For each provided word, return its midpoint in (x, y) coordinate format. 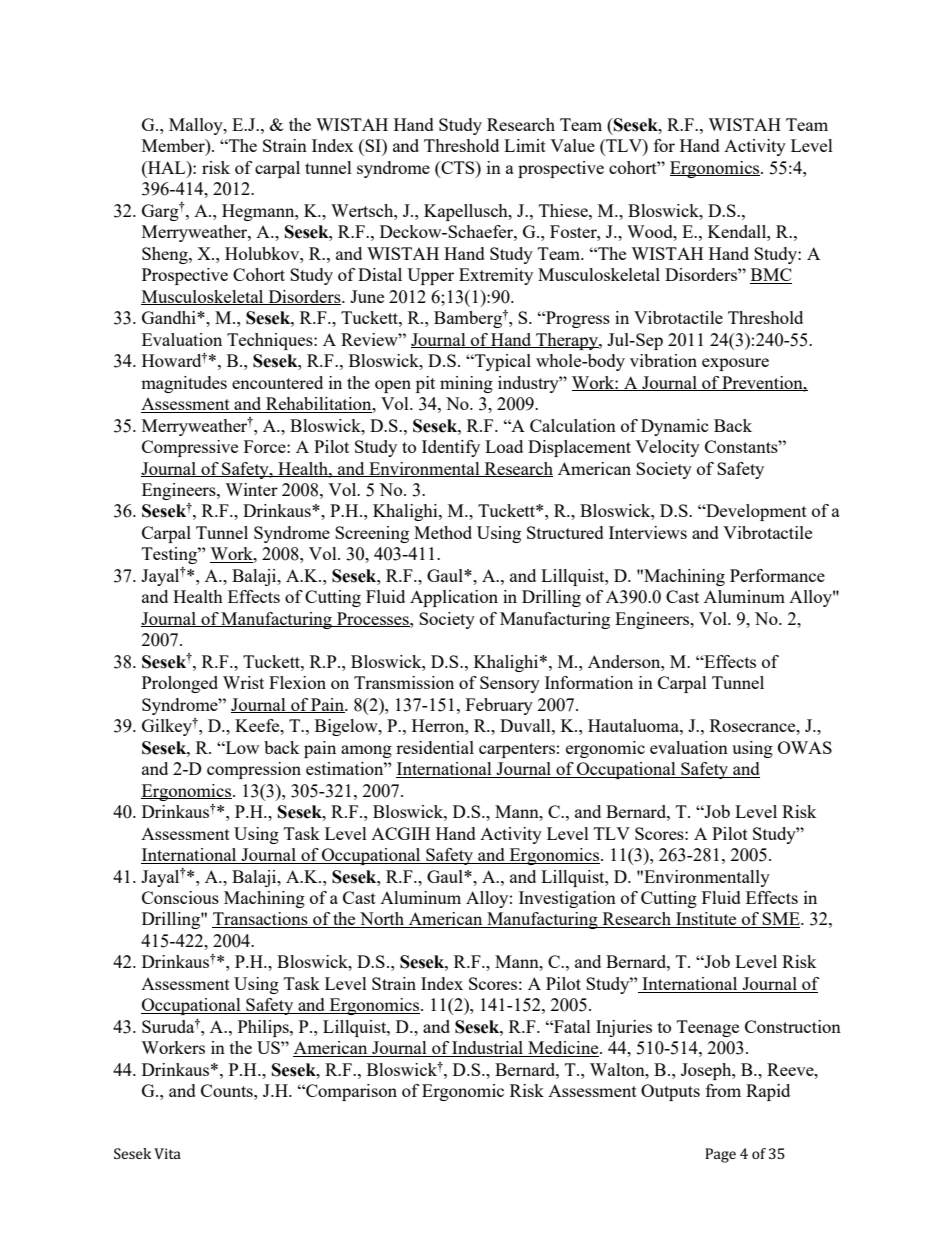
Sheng (166, 255)
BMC (771, 276)
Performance (777, 575)
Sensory (510, 684)
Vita (167, 1153)
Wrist (243, 682)
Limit (525, 145)
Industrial (488, 1049)
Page (720, 1155)
